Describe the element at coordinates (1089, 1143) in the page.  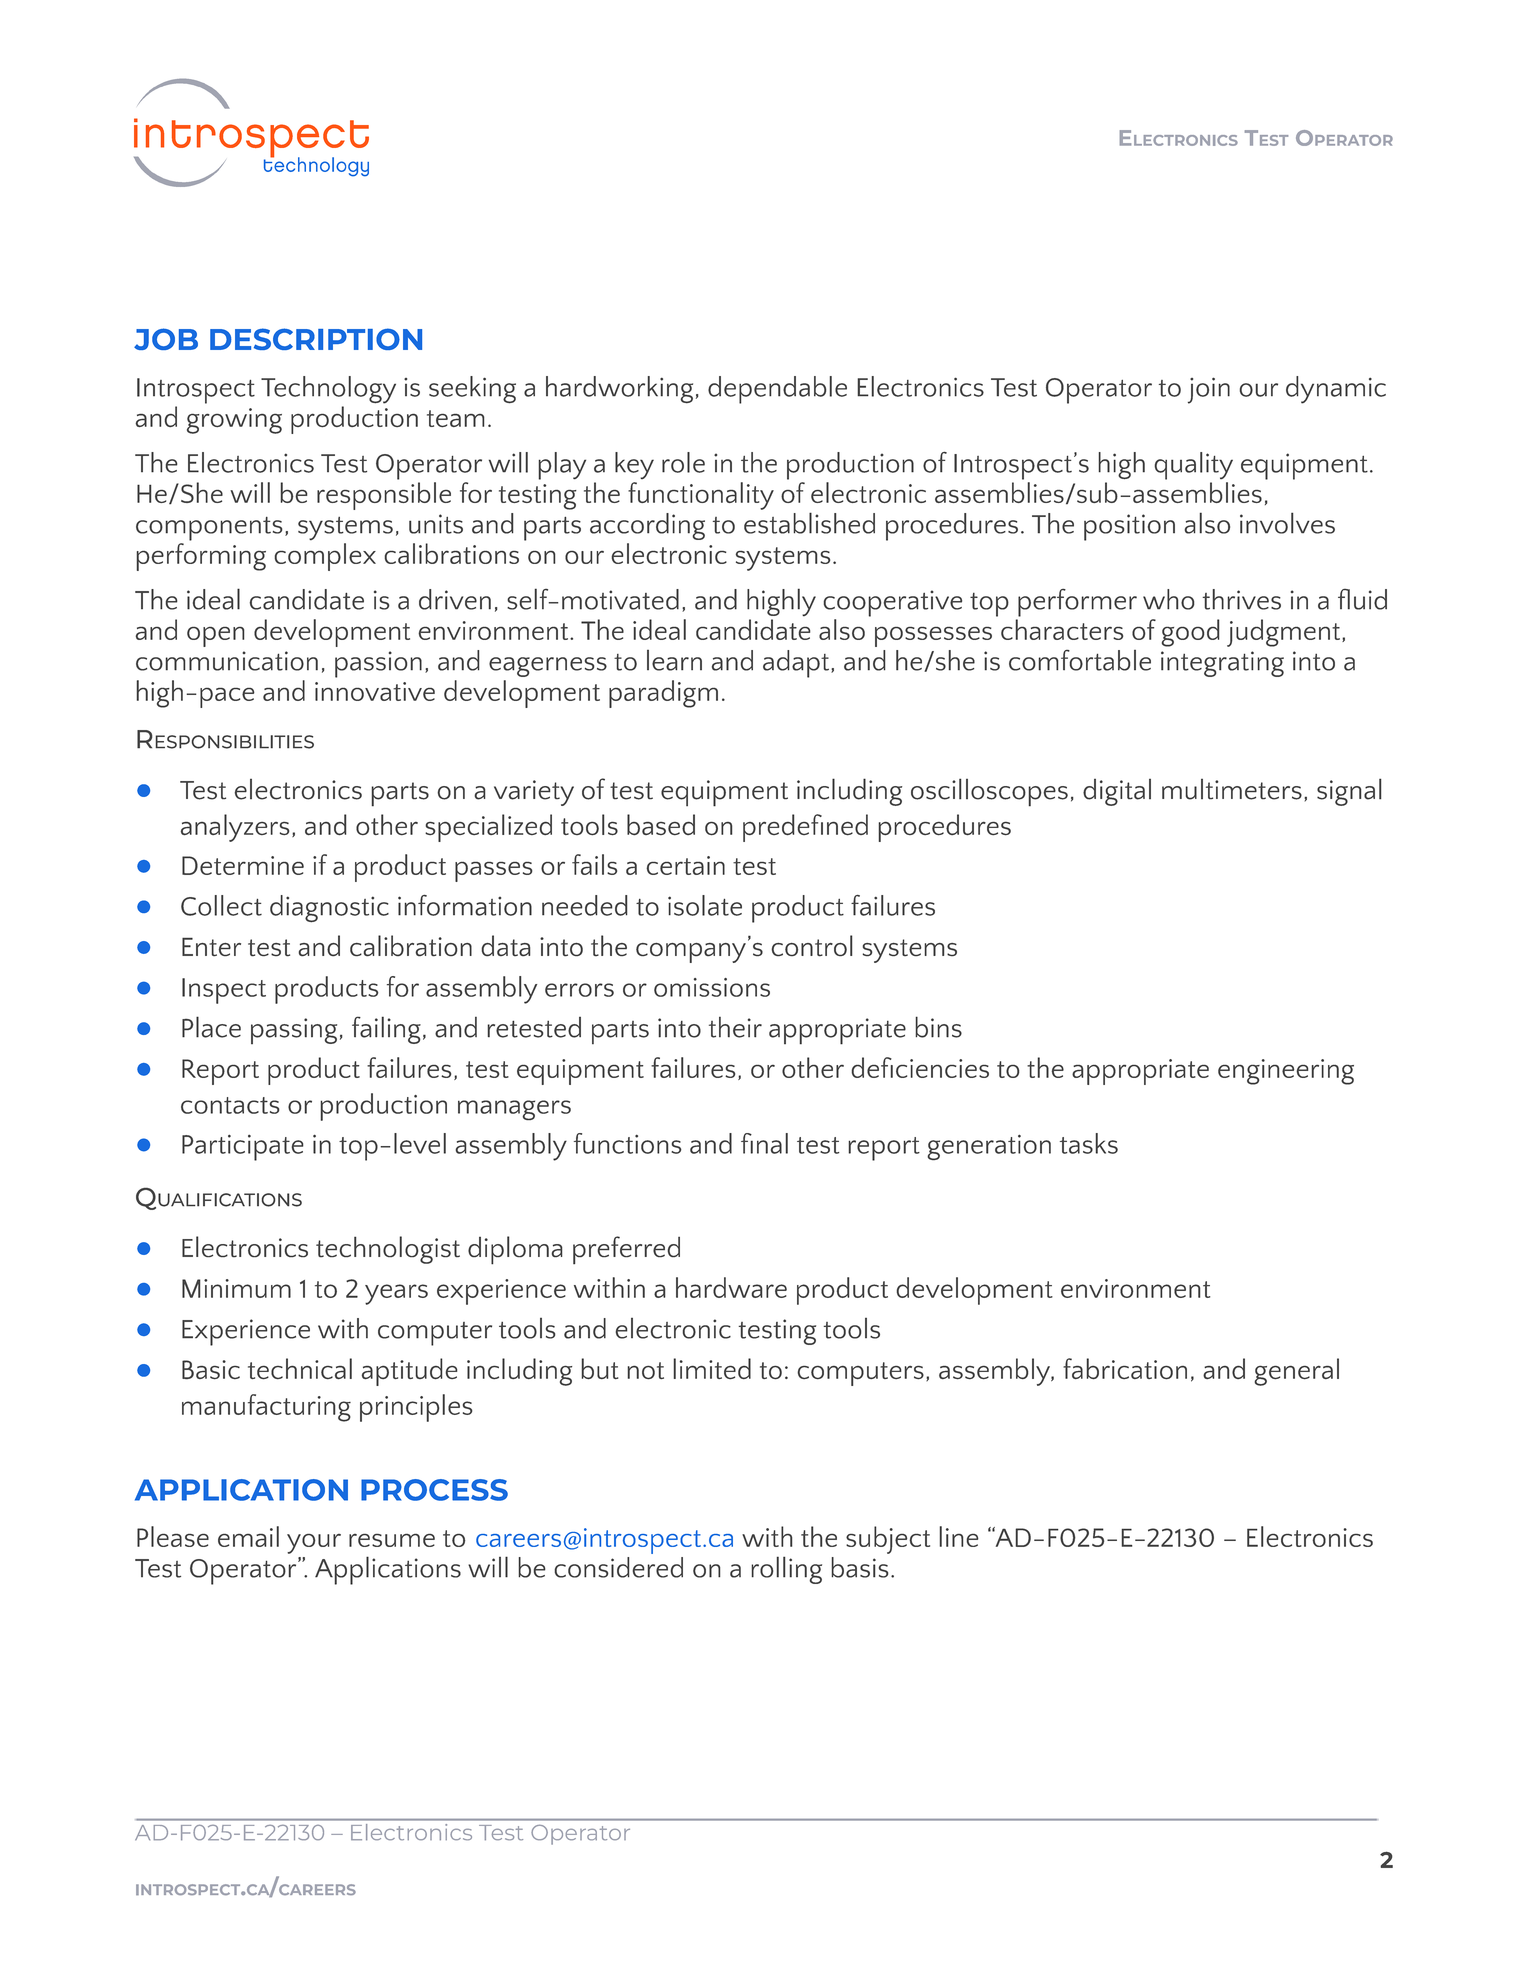
I see `tasks` at that location.
